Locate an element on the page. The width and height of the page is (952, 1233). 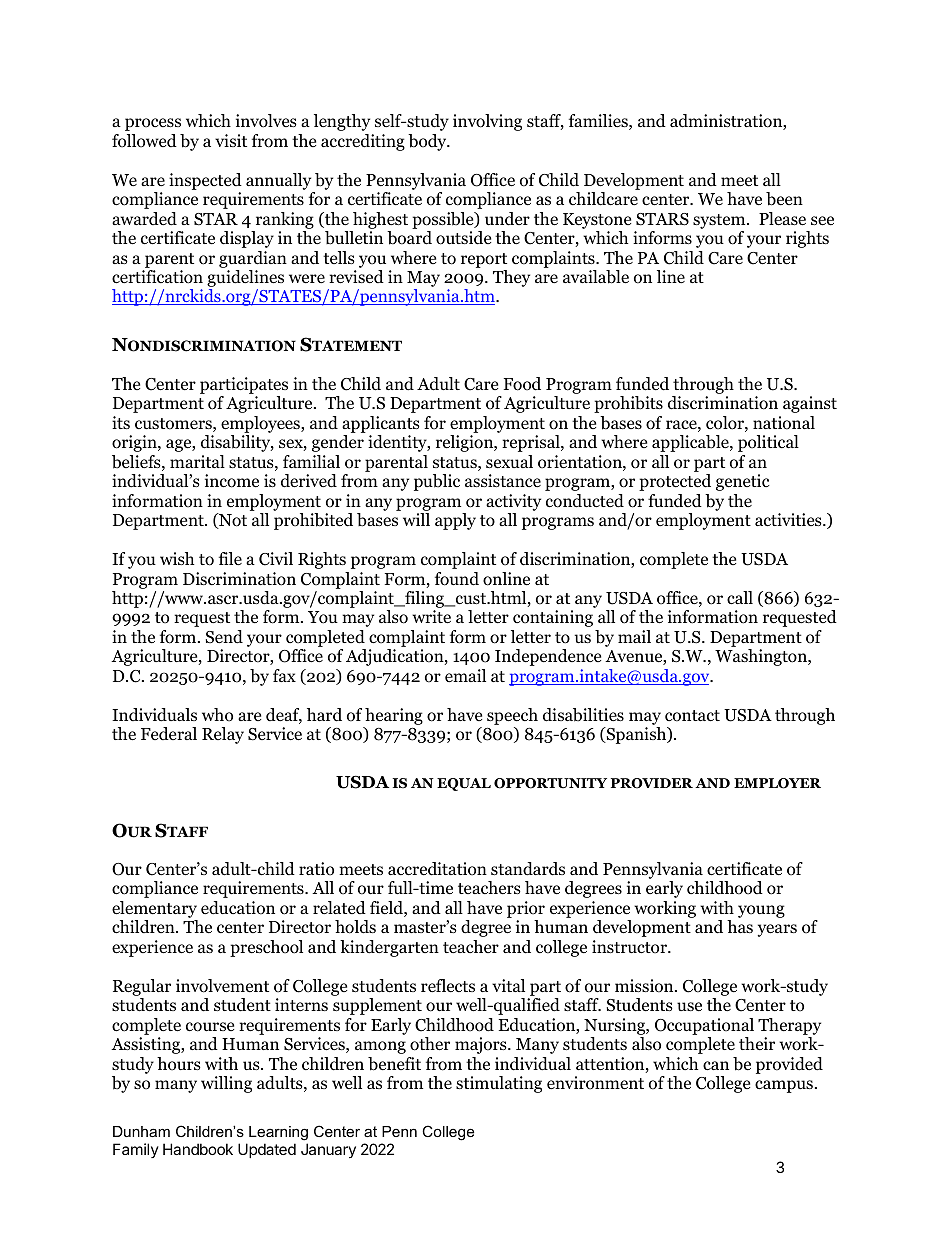
Send is located at coordinates (224, 637).
